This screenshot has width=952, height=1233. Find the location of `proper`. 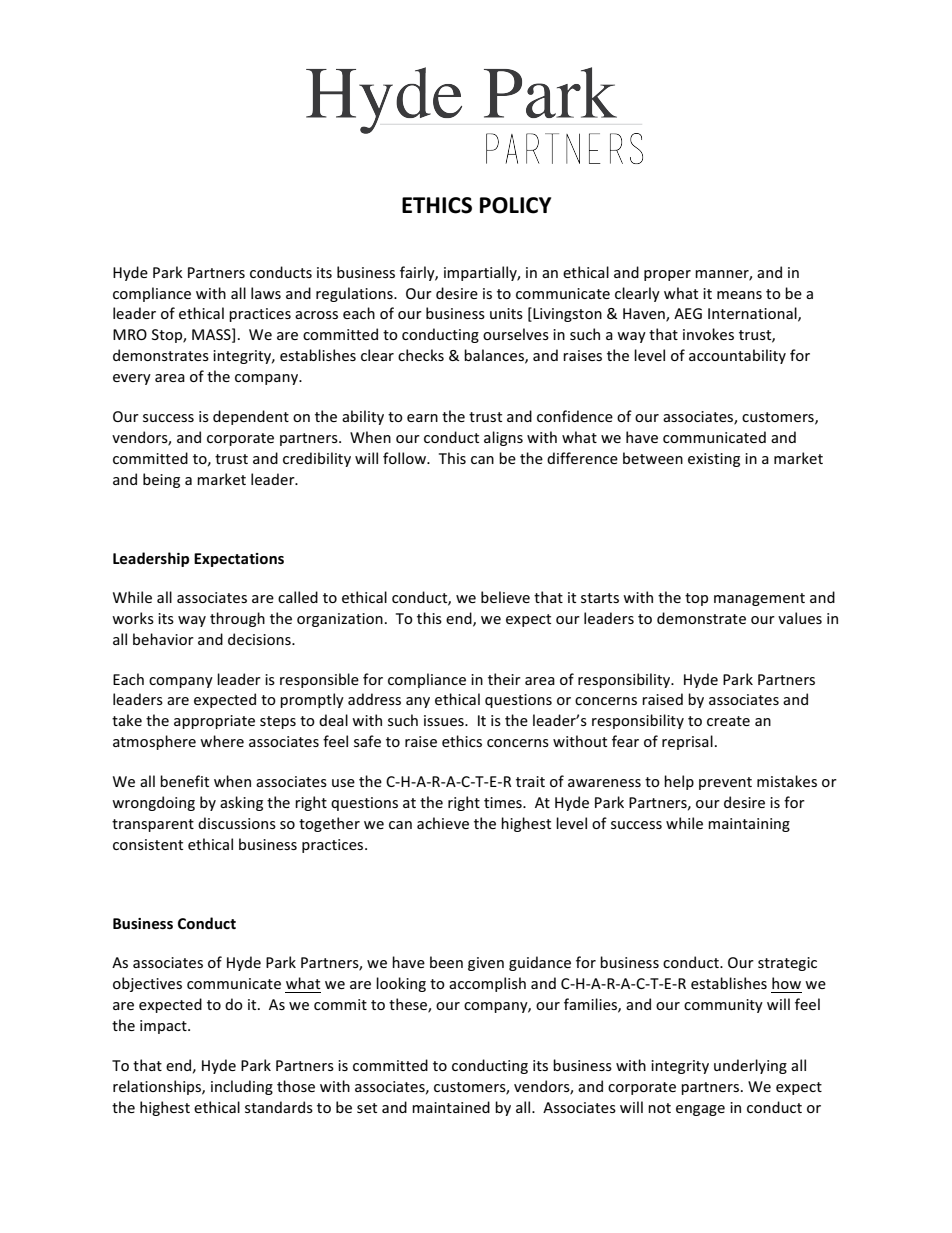

proper is located at coordinates (667, 275).
